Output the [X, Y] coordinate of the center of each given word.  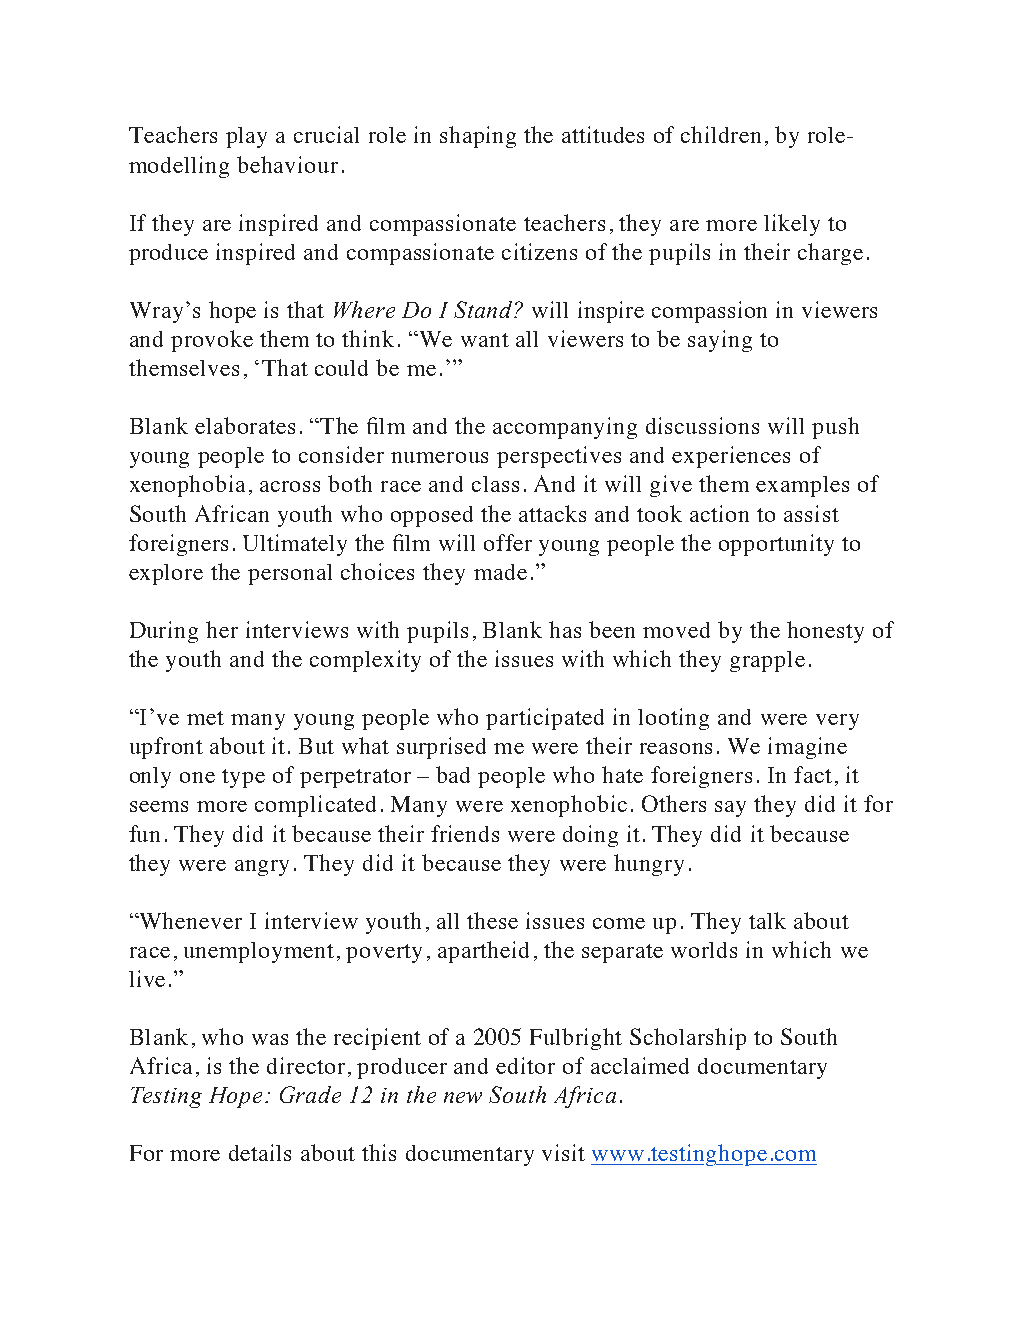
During [164, 632]
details [260, 1152]
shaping [478, 137]
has [565, 629]
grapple [767, 661]
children [721, 134]
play [246, 137]
